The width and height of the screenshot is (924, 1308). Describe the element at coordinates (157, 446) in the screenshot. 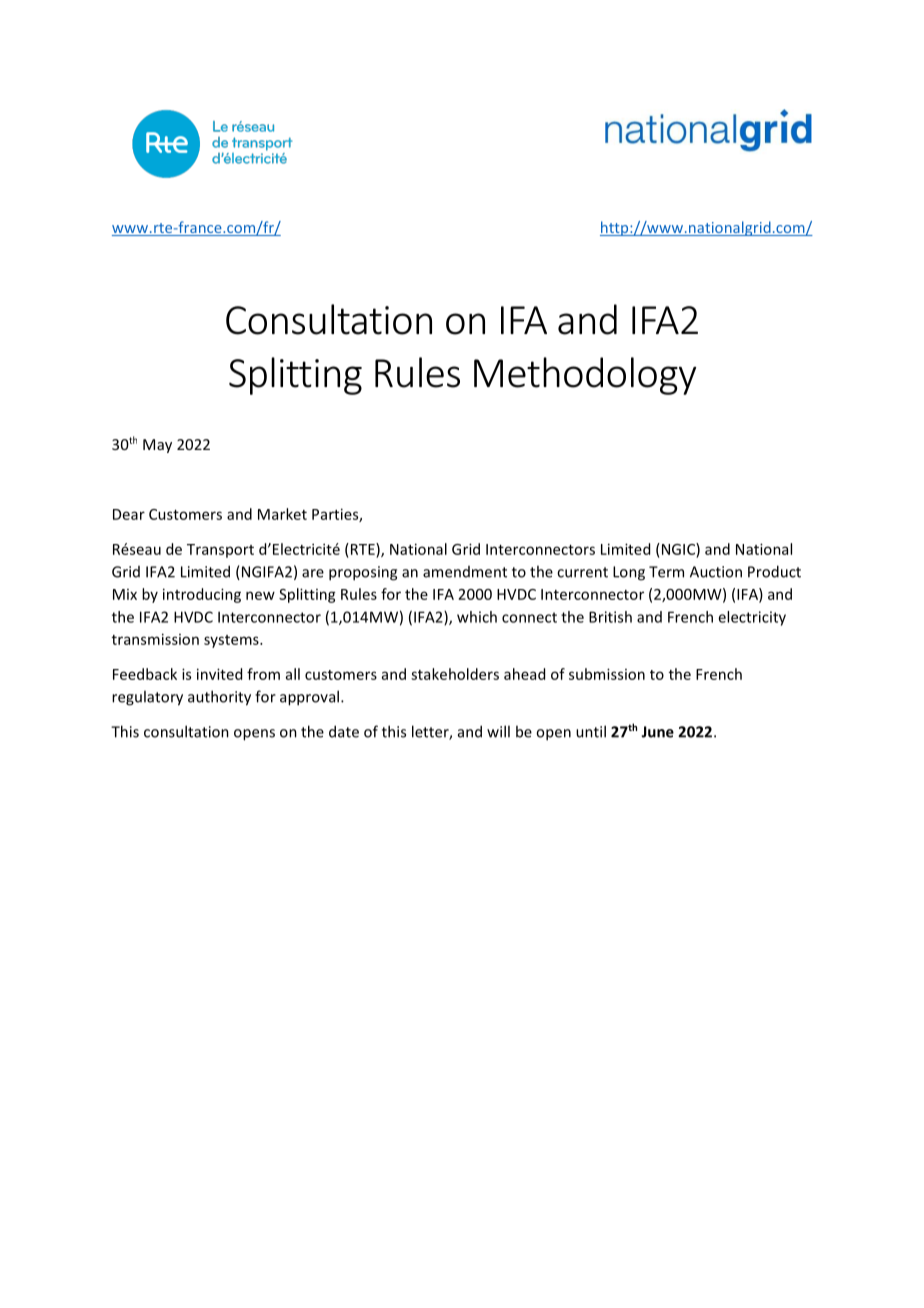

I see `May` at that location.
